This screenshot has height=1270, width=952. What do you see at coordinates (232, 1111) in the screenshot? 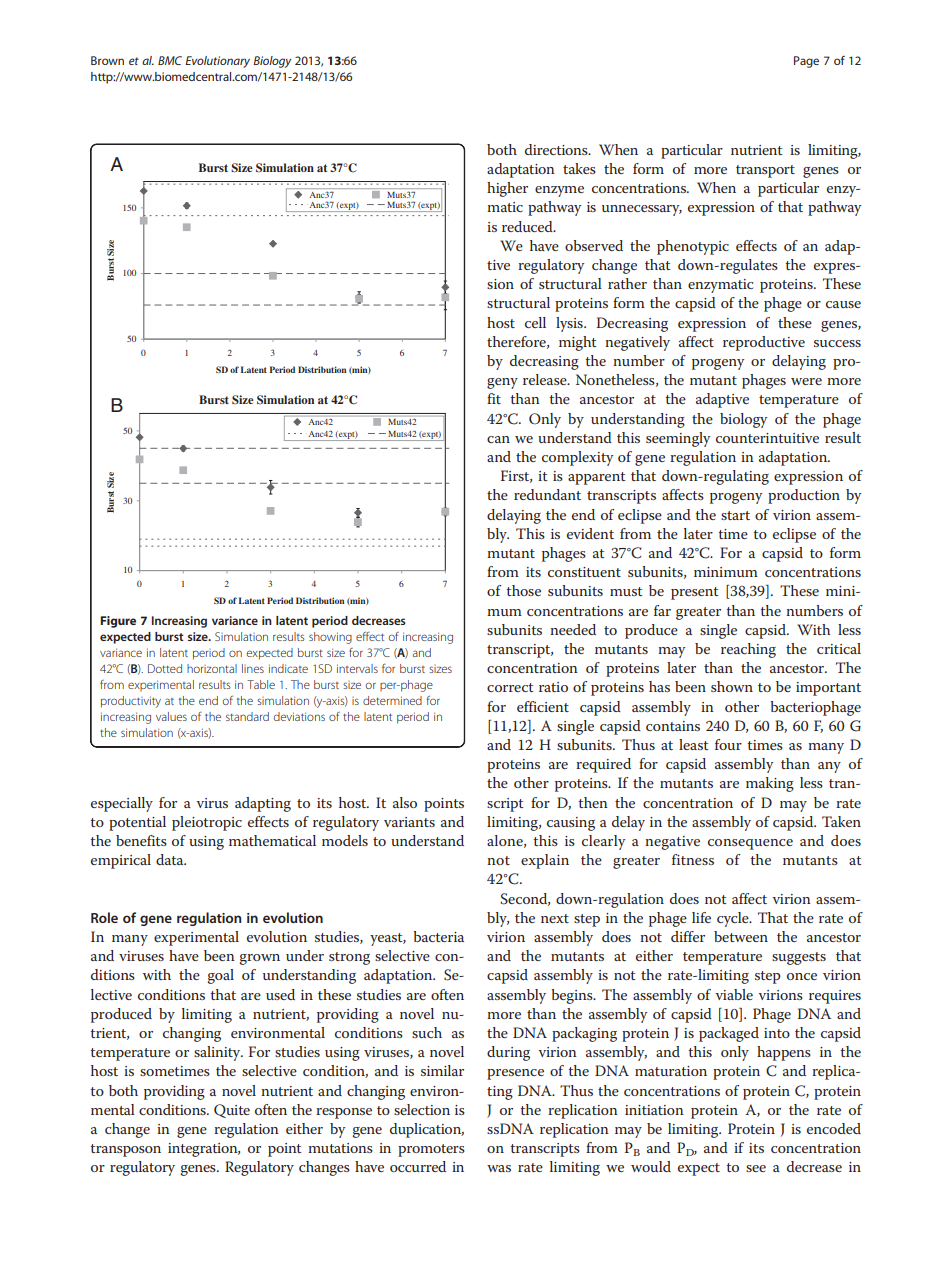
I see `Quite` at bounding box center [232, 1111].
